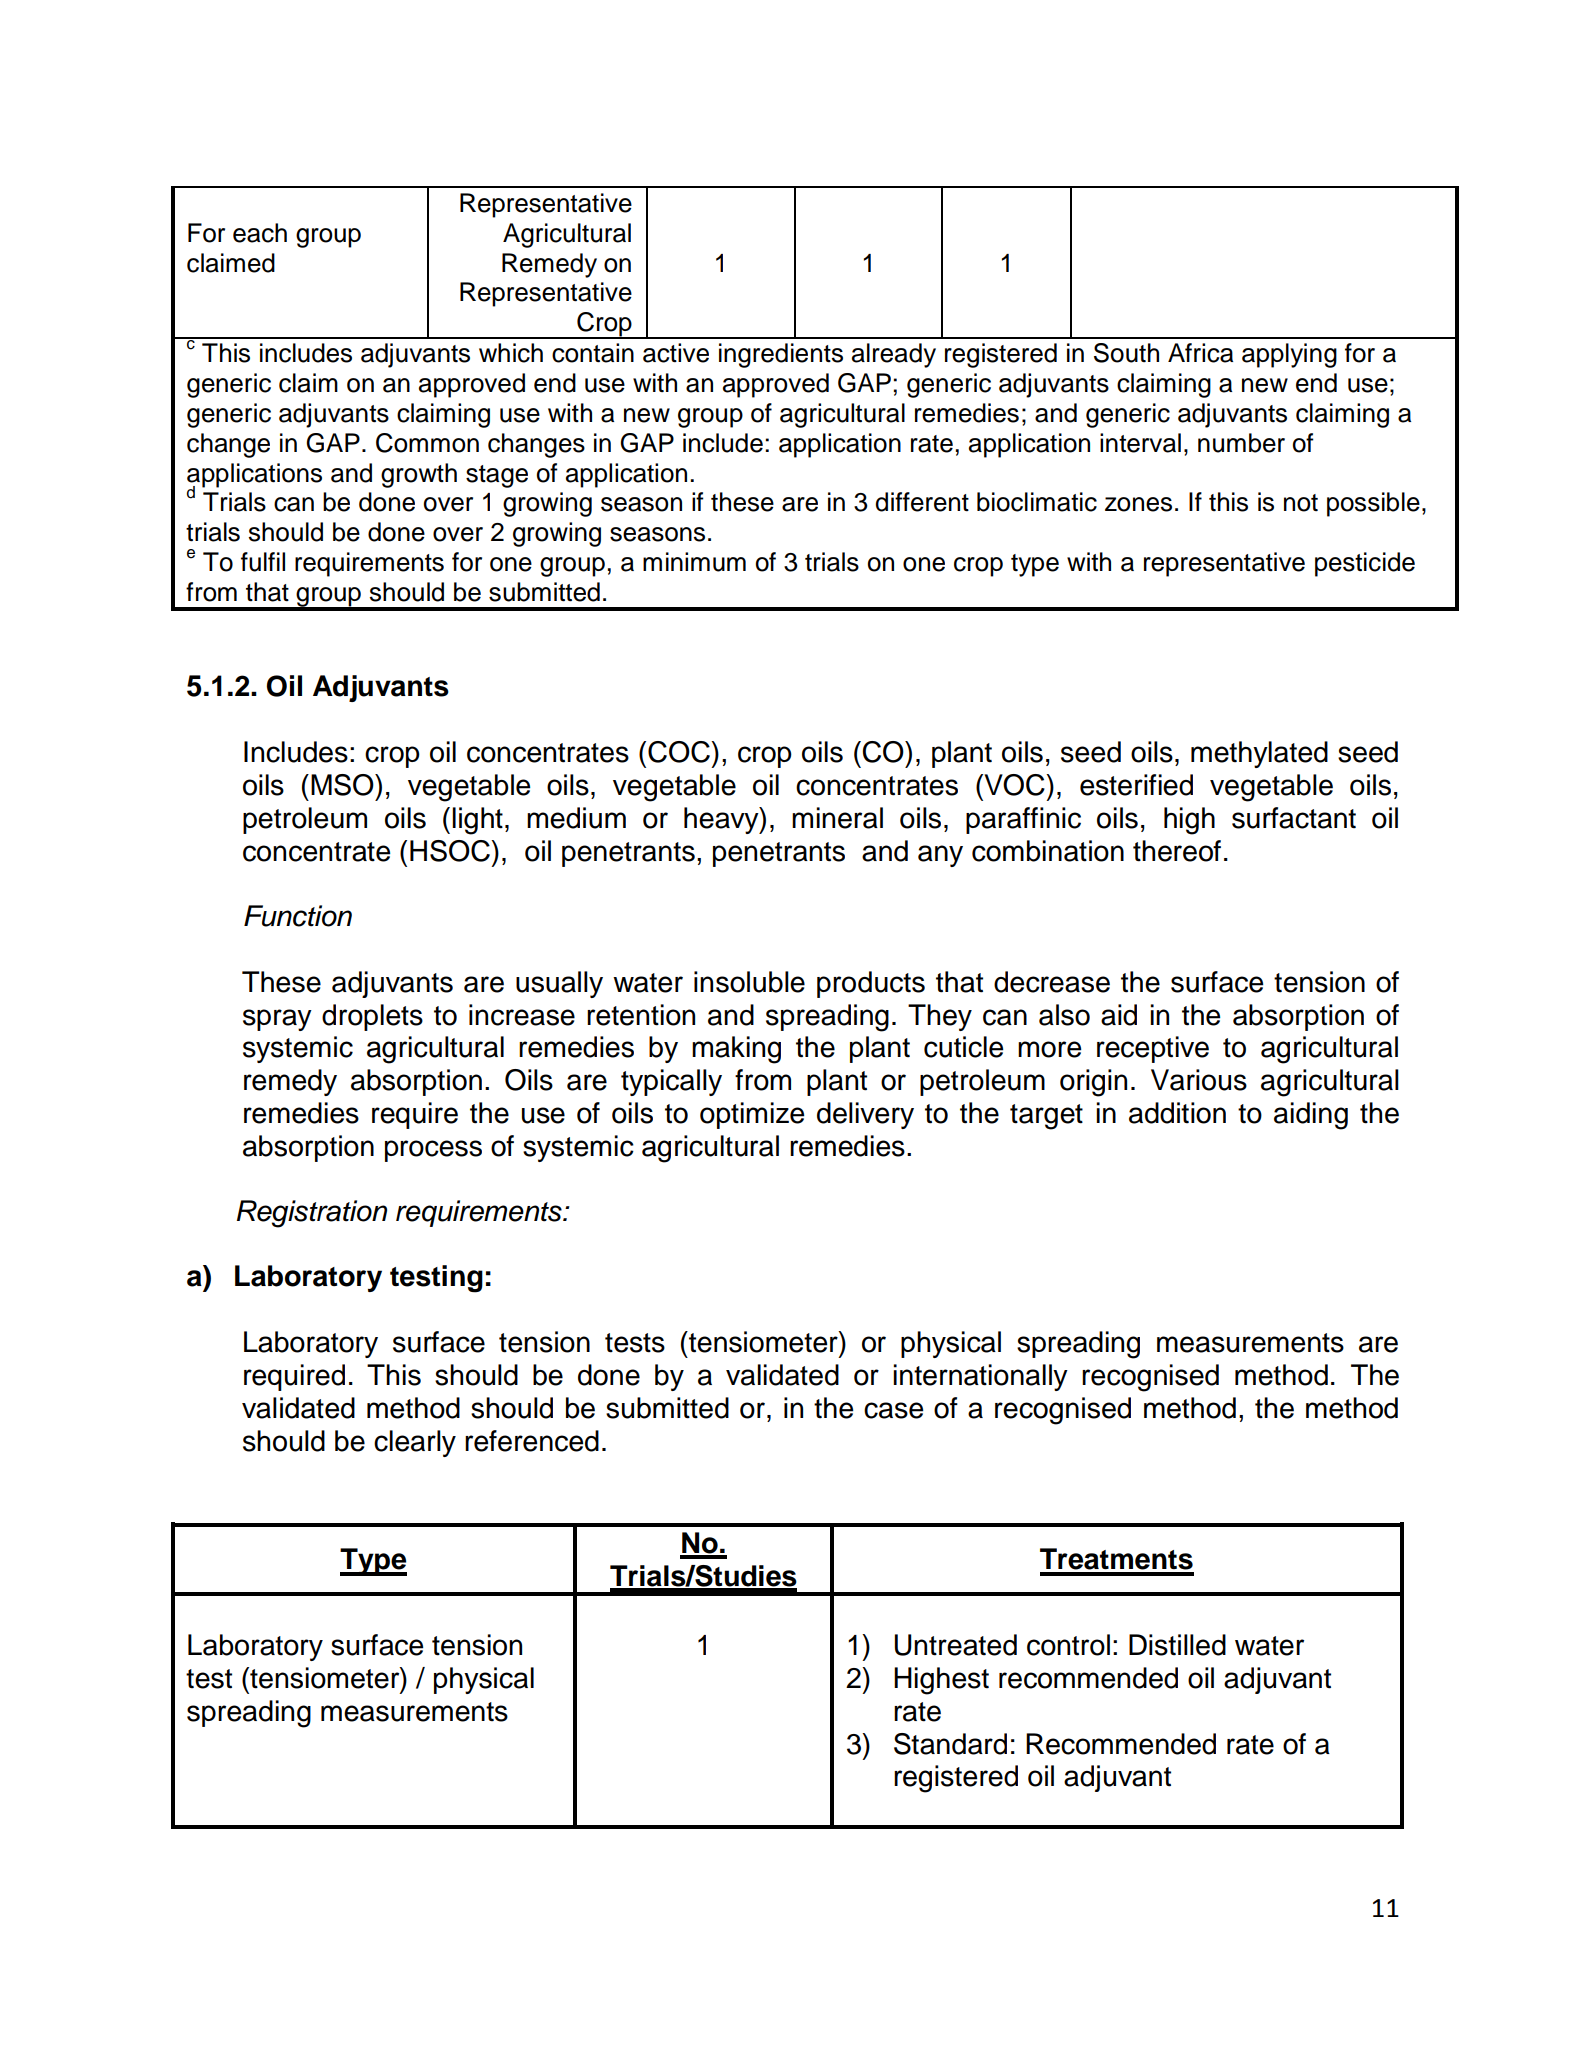  What do you see at coordinates (781, 355) in the document?
I see `ingredients` at bounding box center [781, 355].
